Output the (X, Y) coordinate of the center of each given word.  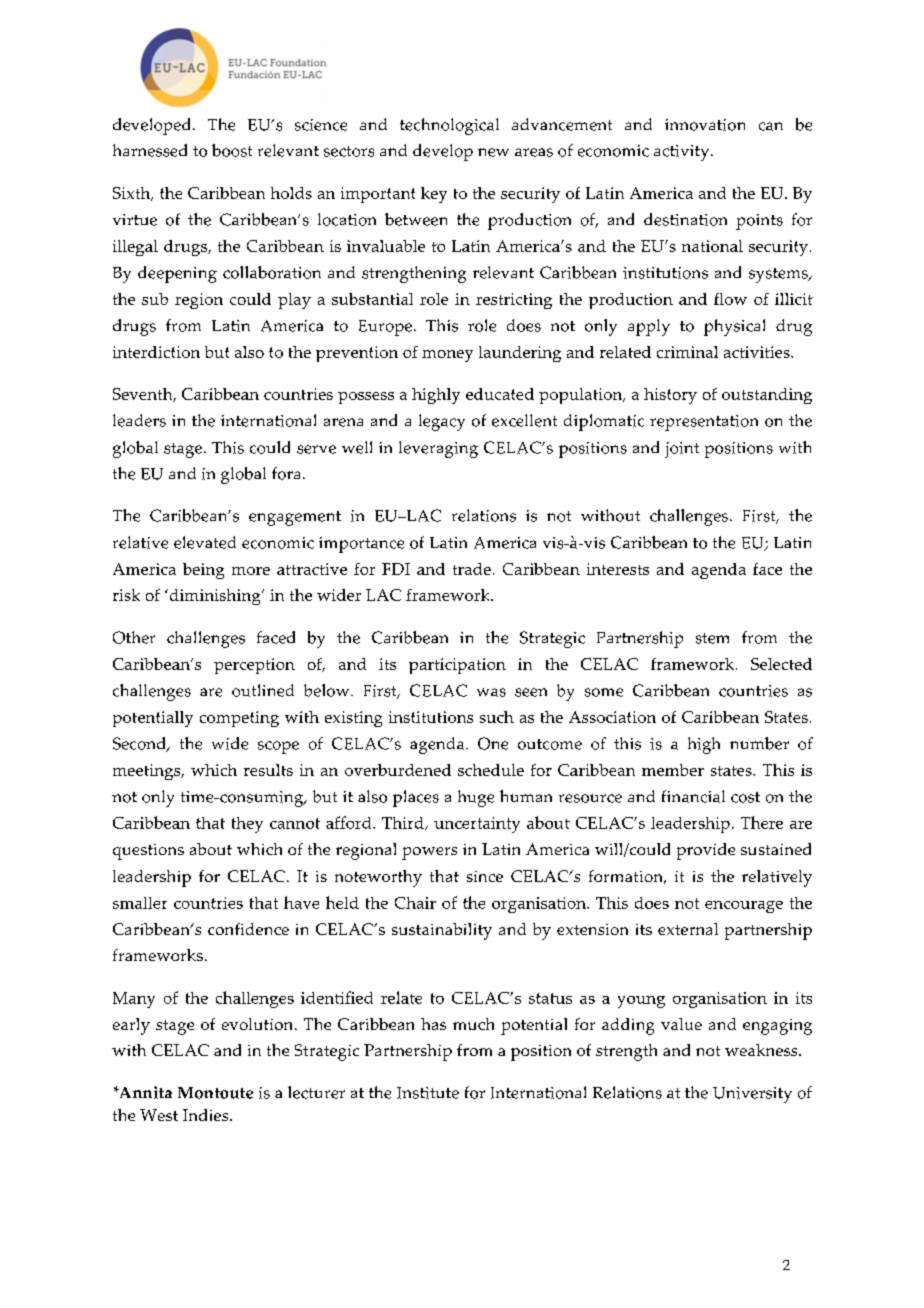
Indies (207, 1115)
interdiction (156, 352)
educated (500, 394)
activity (683, 153)
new (493, 152)
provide (706, 851)
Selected (781, 664)
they (247, 825)
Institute (428, 1093)
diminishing (215, 597)
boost (232, 150)
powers (429, 853)
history (670, 396)
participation (457, 666)
